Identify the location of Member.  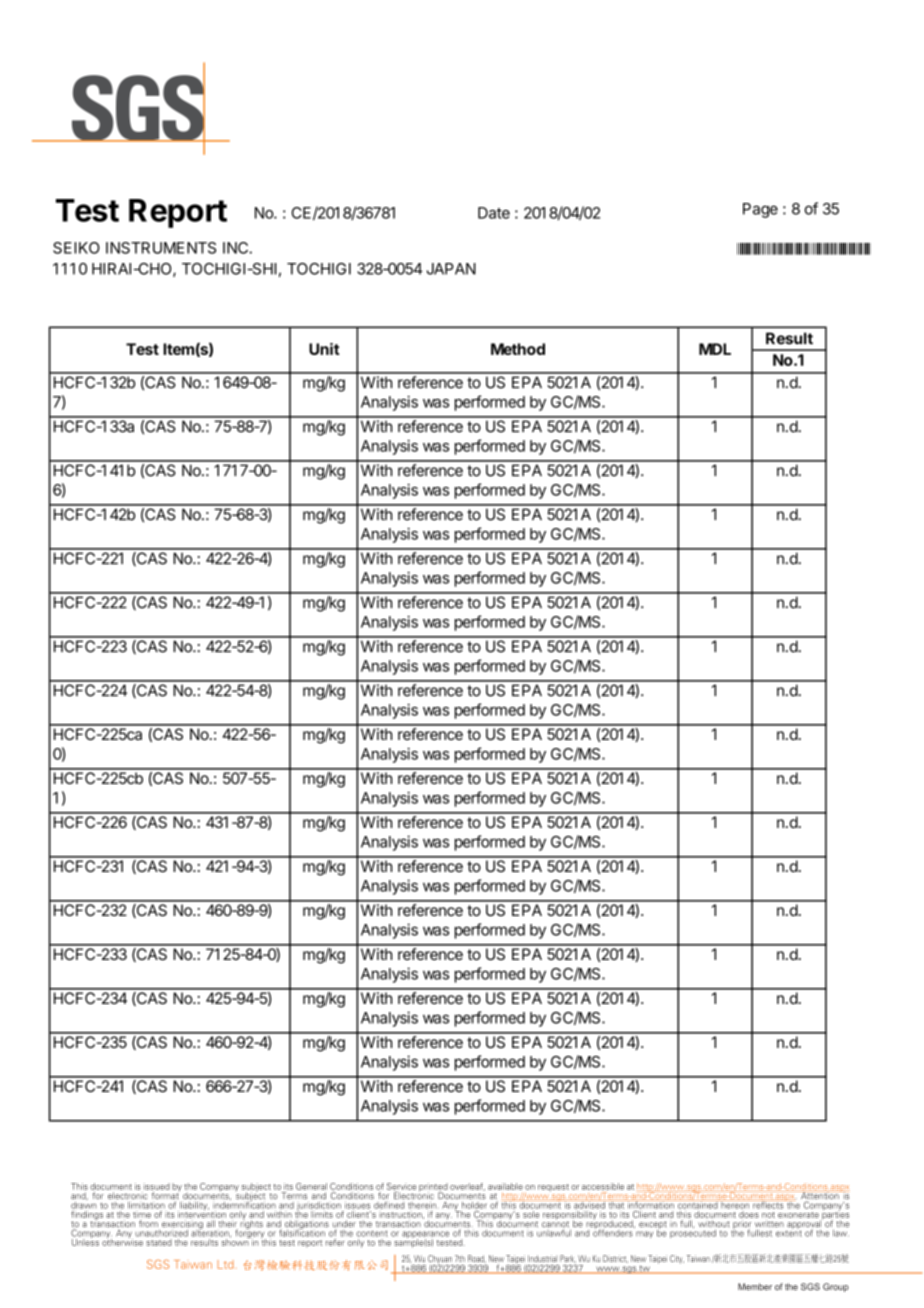
(755, 1286).
